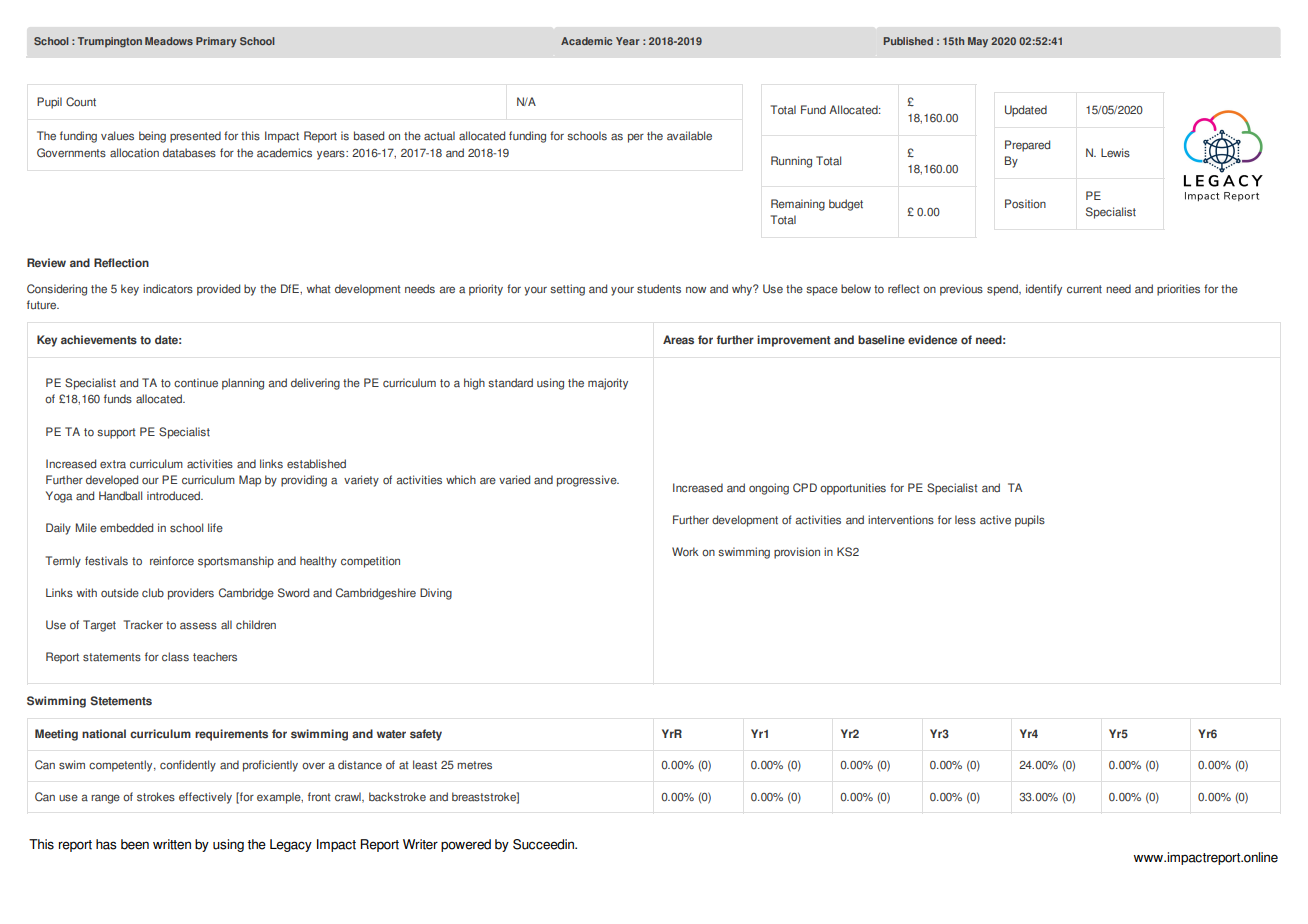 Image resolution: width=1308 pixels, height=924 pixels. I want to click on powered, so click(466, 845).
